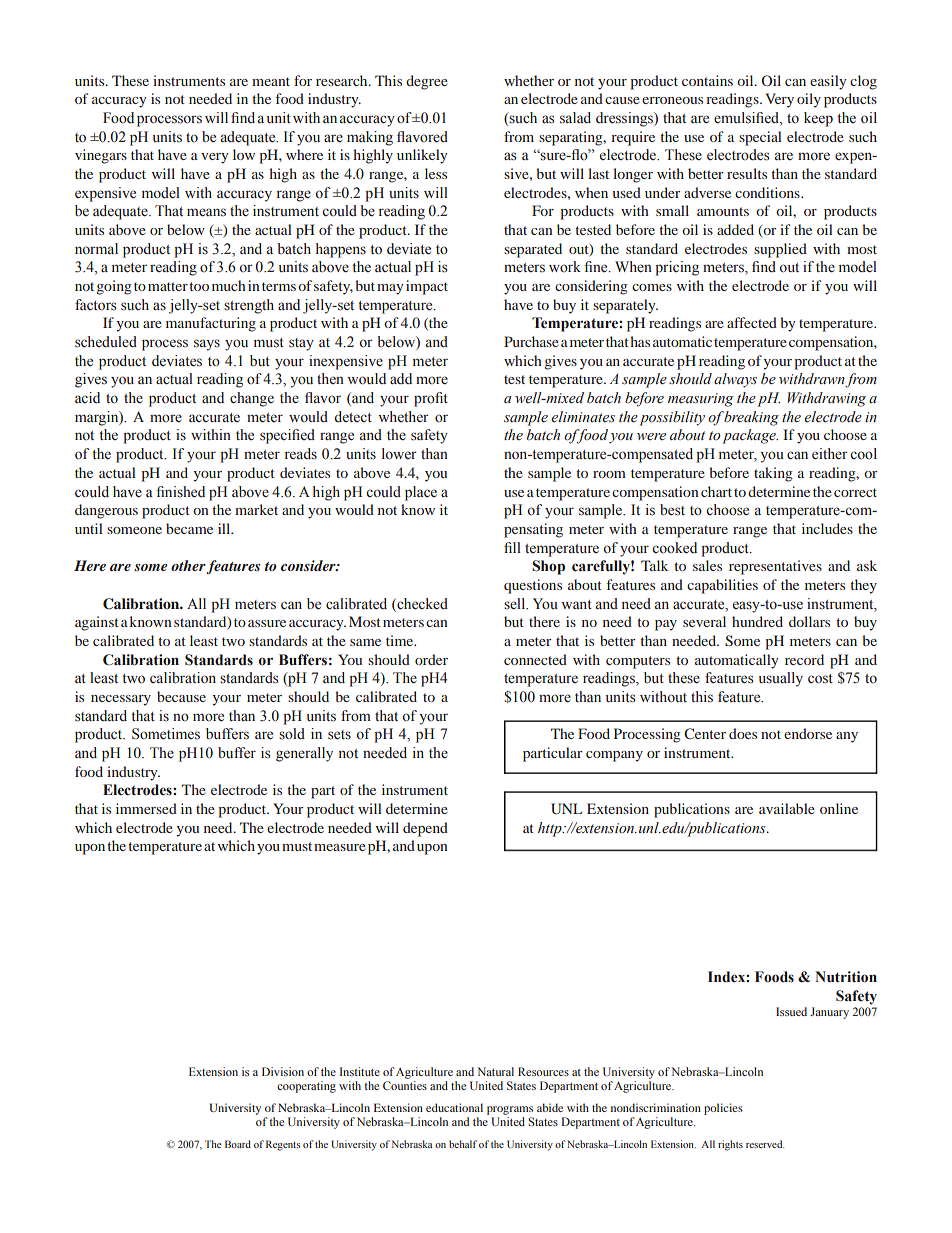 This screenshot has width=952, height=1233. What do you see at coordinates (773, 474) in the screenshot?
I see `taking` at bounding box center [773, 474].
